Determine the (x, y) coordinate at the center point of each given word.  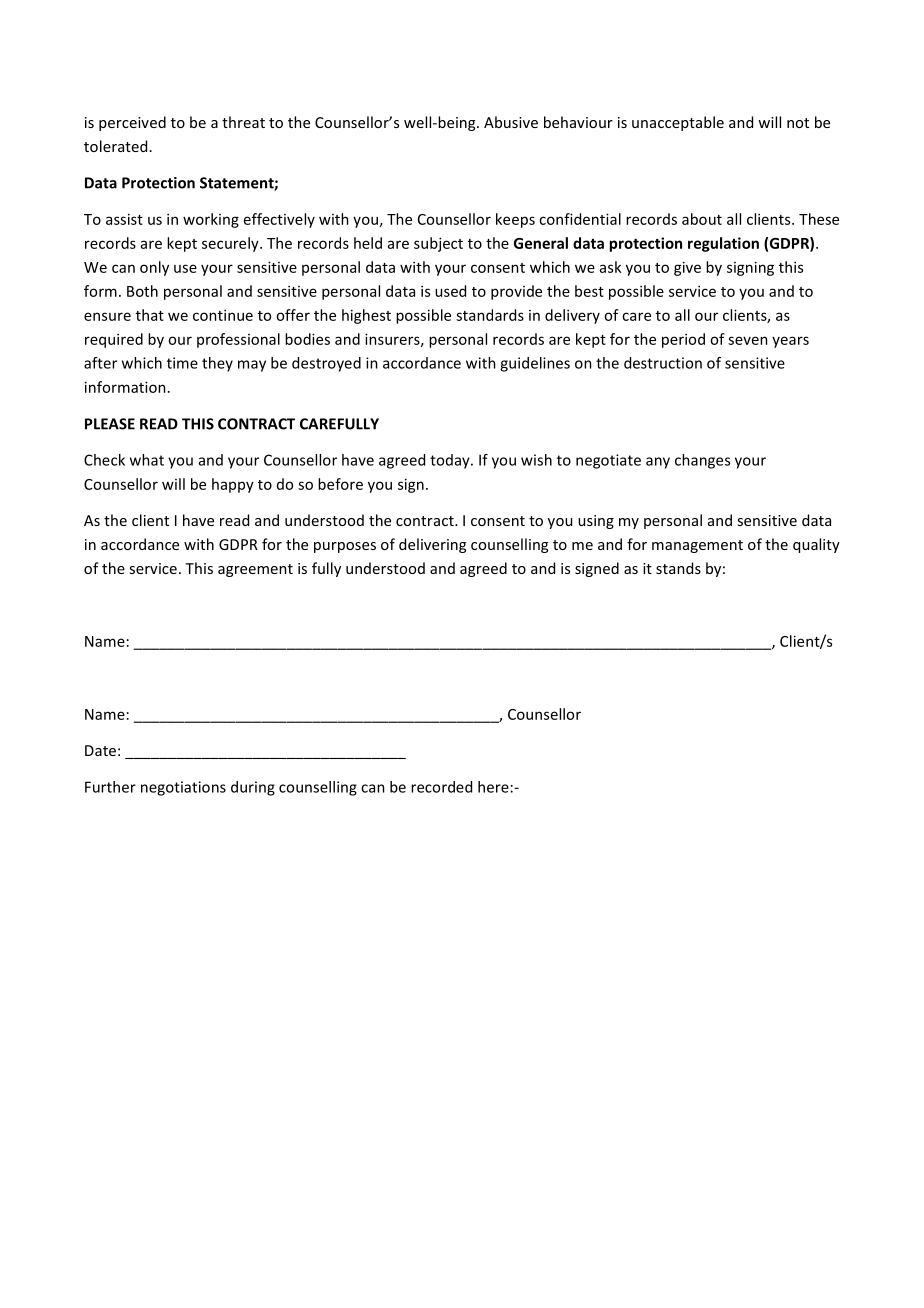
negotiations (183, 788)
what (147, 460)
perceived (132, 123)
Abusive (511, 122)
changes (702, 461)
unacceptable (678, 123)
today (451, 461)
